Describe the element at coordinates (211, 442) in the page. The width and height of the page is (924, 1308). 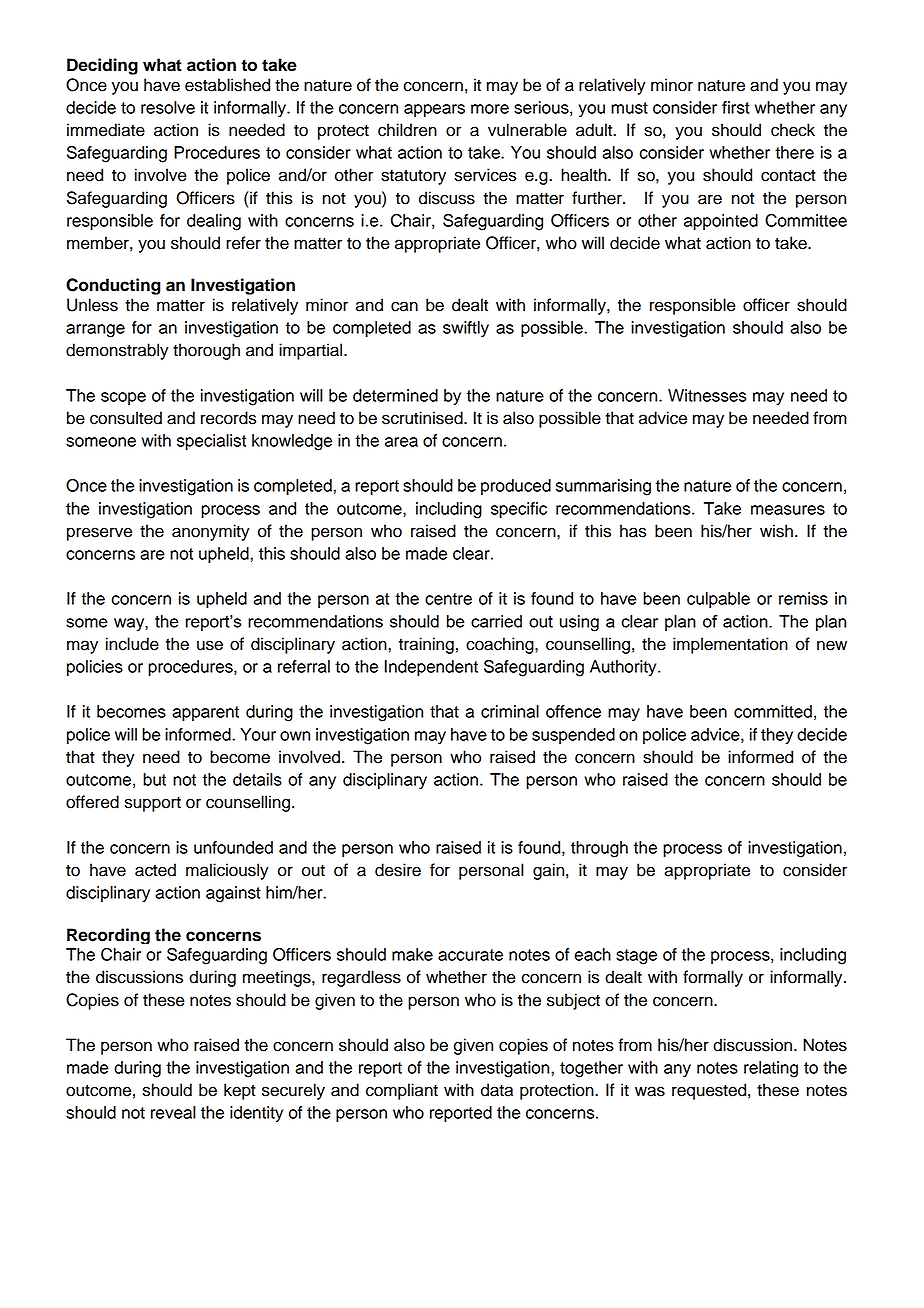
I see `specialist` at that location.
